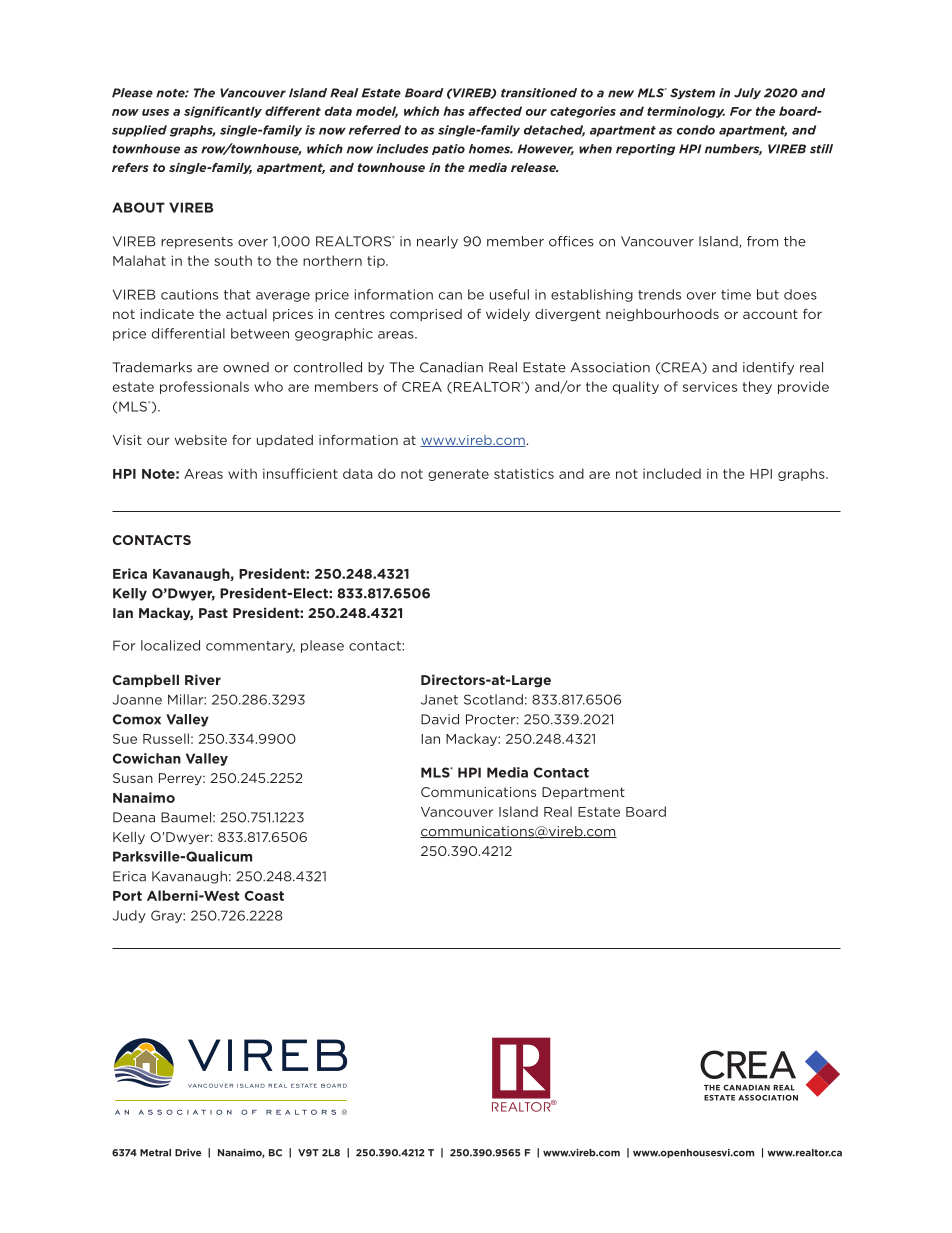 The image size is (952, 1233). I want to click on Past, so click(213, 613).
